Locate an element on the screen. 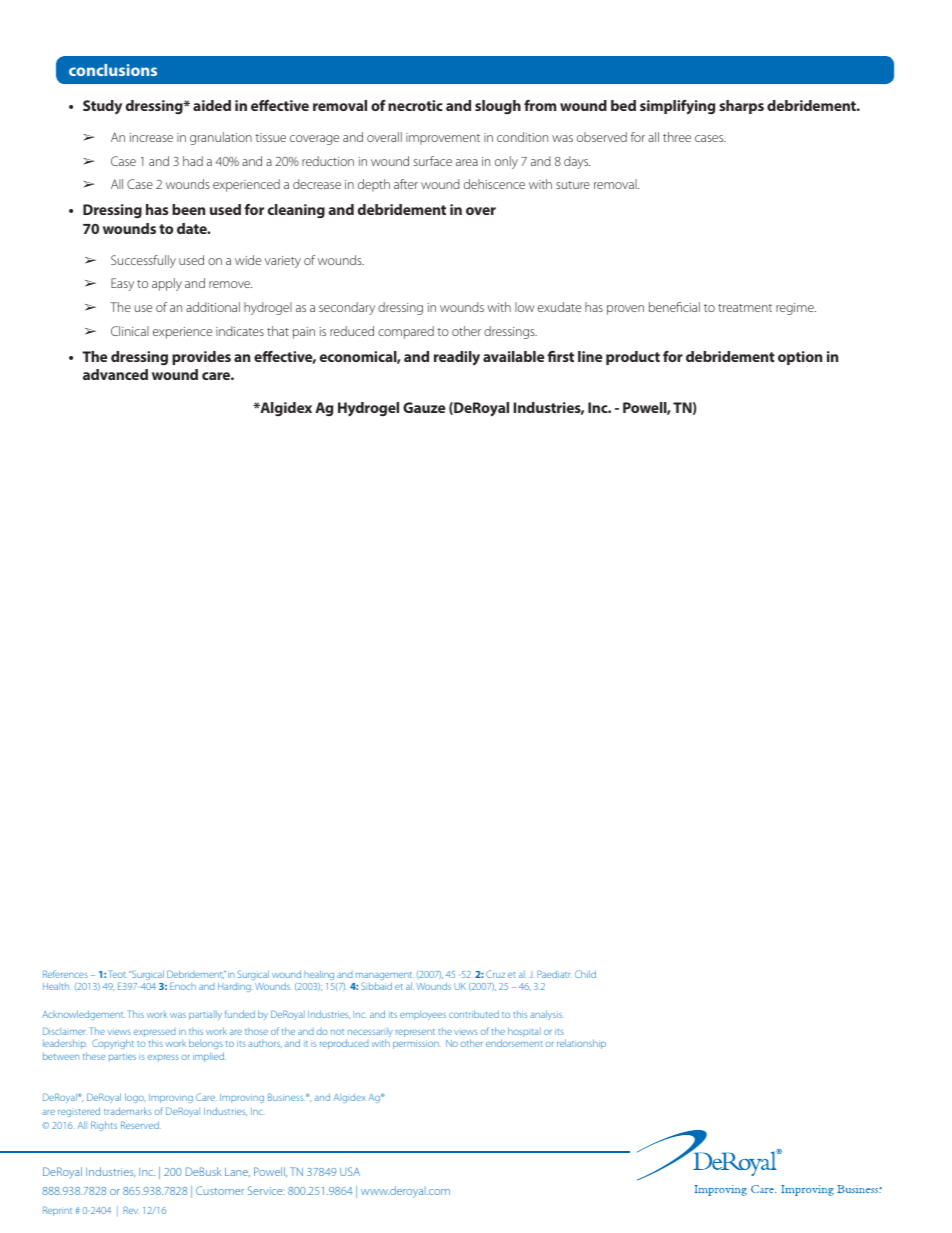 This screenshot has width=952, height=1233. sharps is located at coordinates (741, 107).
